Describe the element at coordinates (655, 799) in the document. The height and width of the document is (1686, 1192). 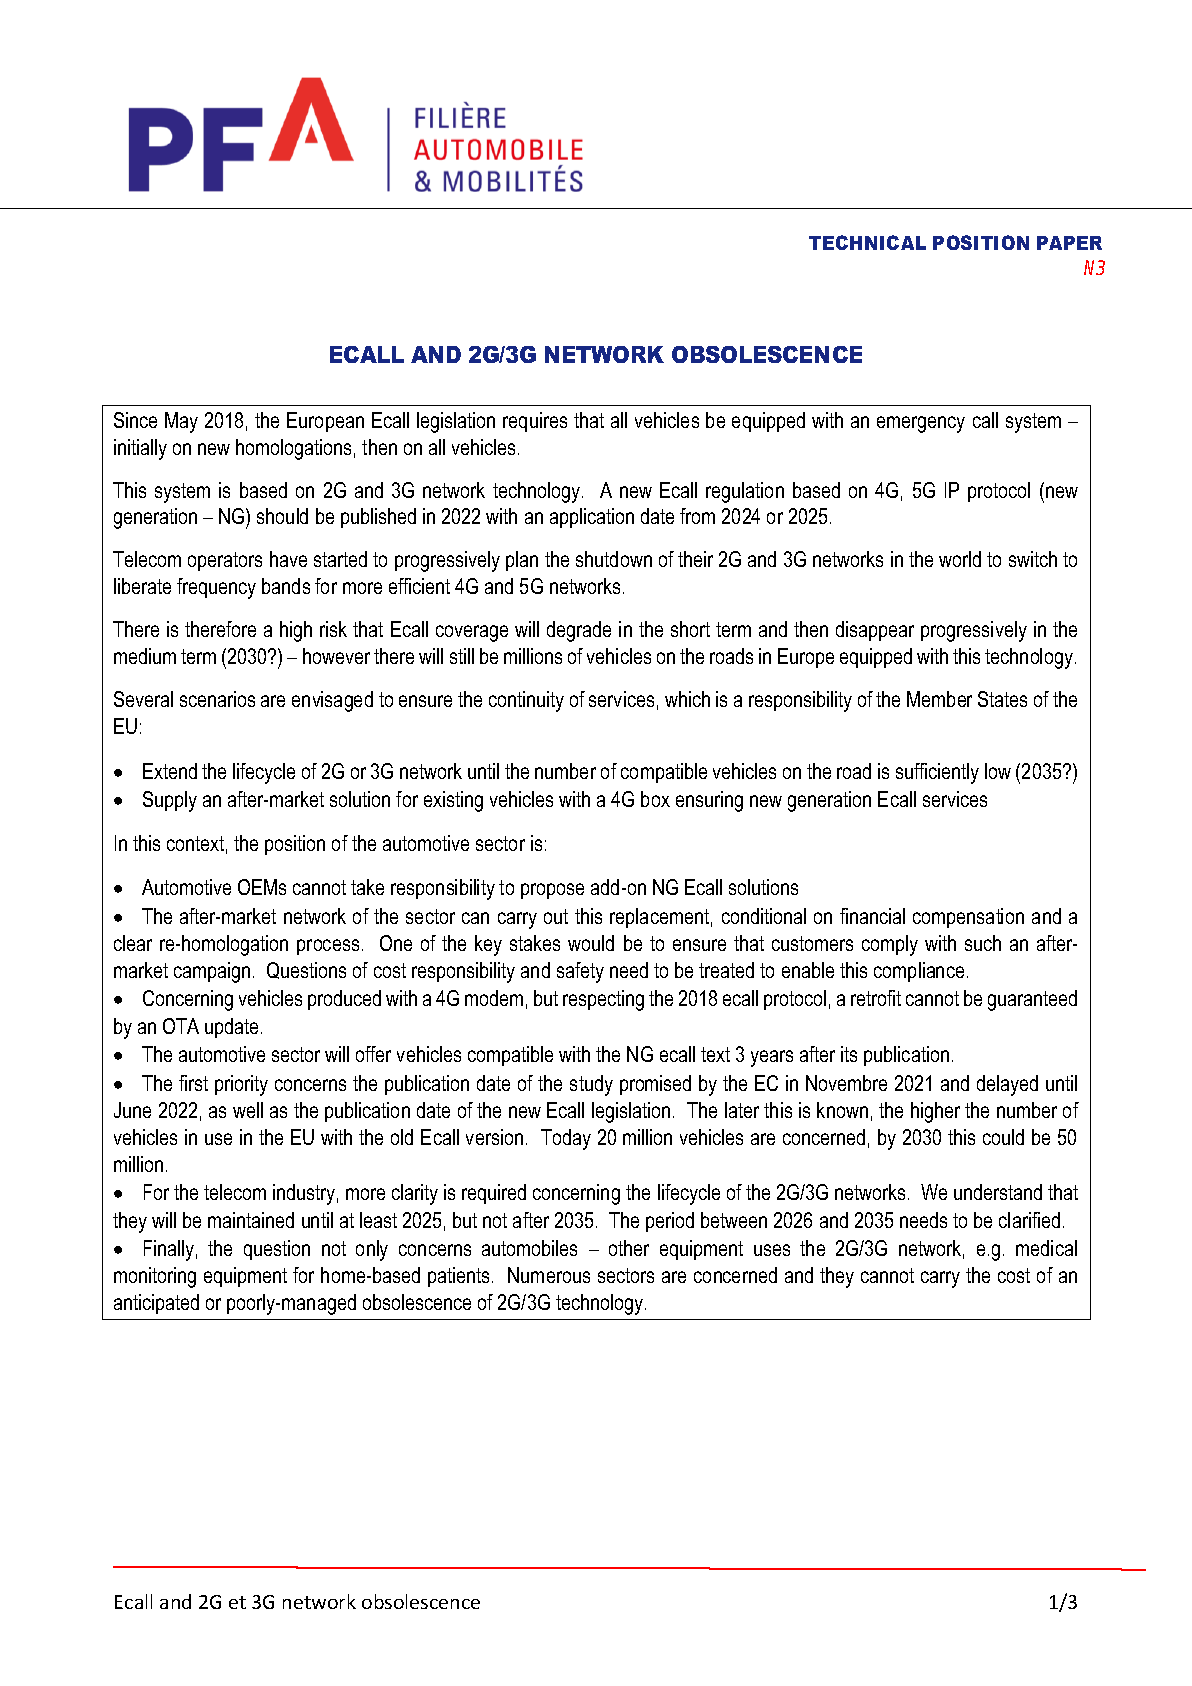
I see `box` at that location.
